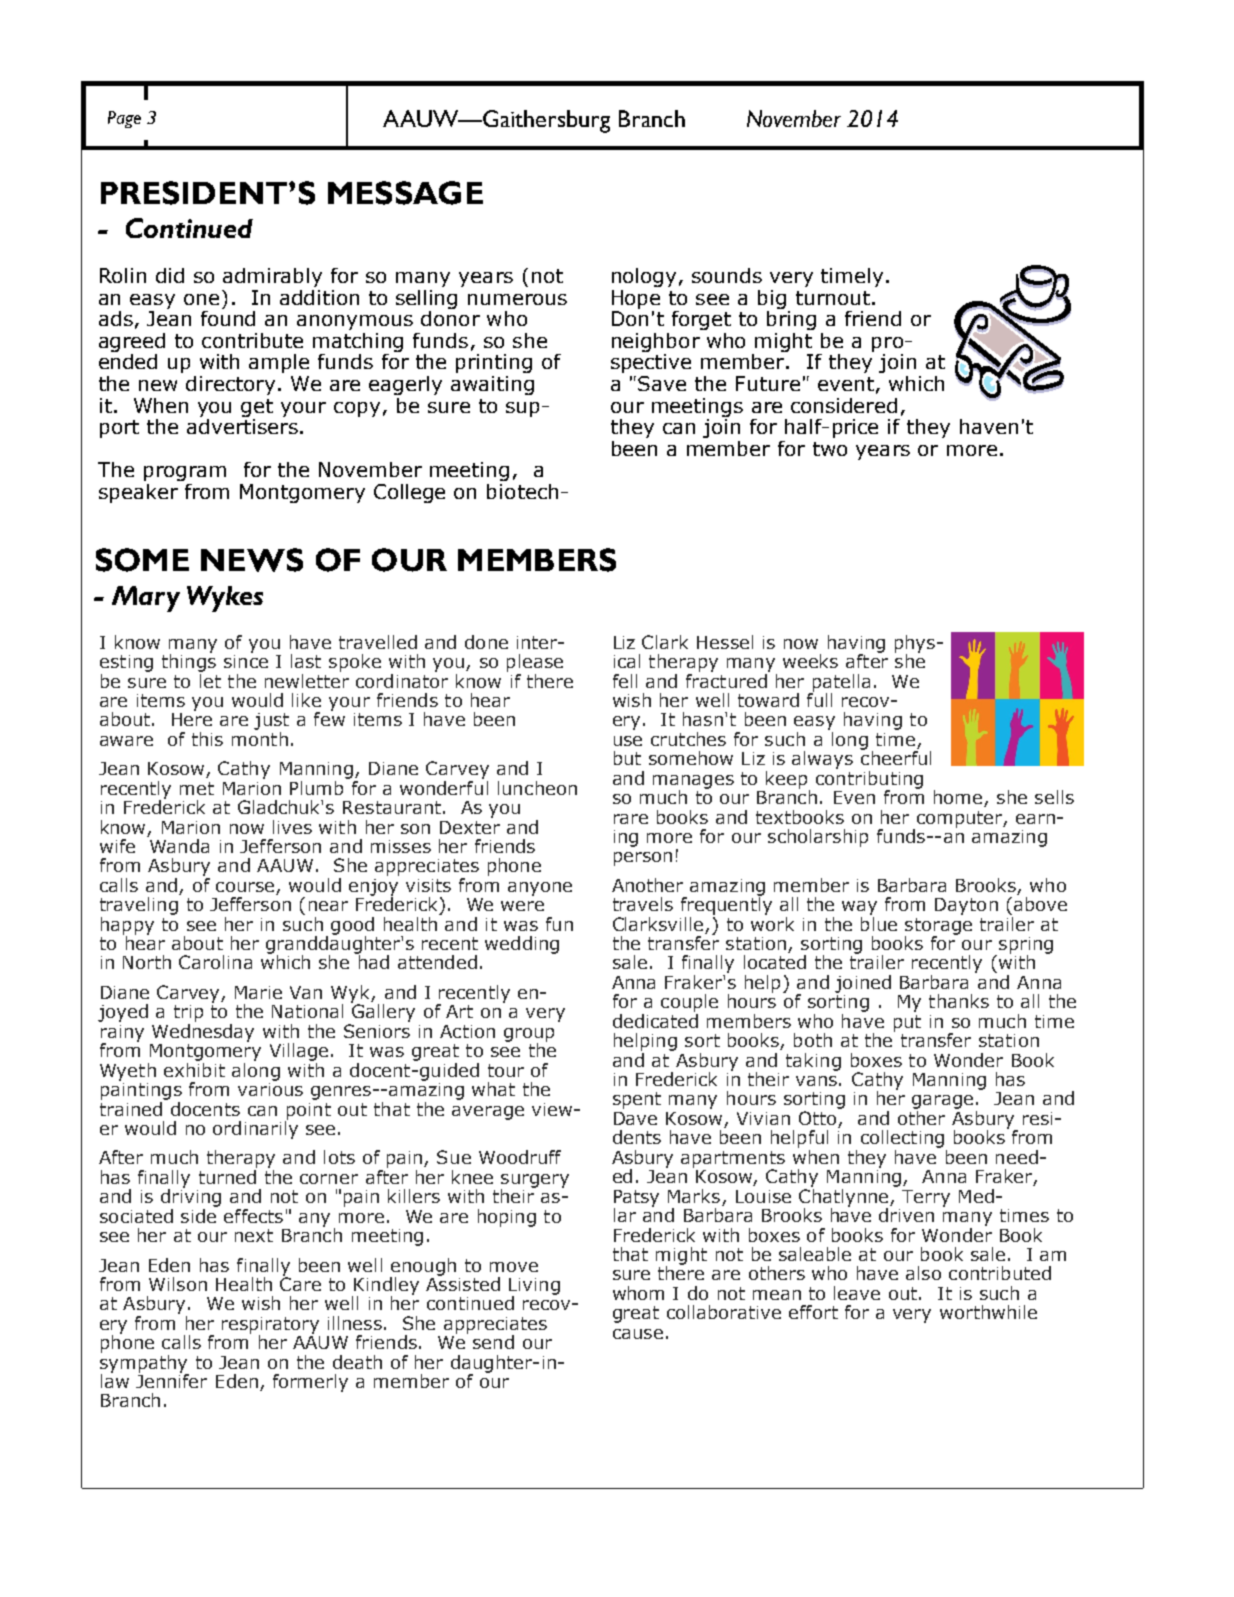  Describe the element at coordinates (242, 425) in the screenshot. I see `advertisers` at that location.
